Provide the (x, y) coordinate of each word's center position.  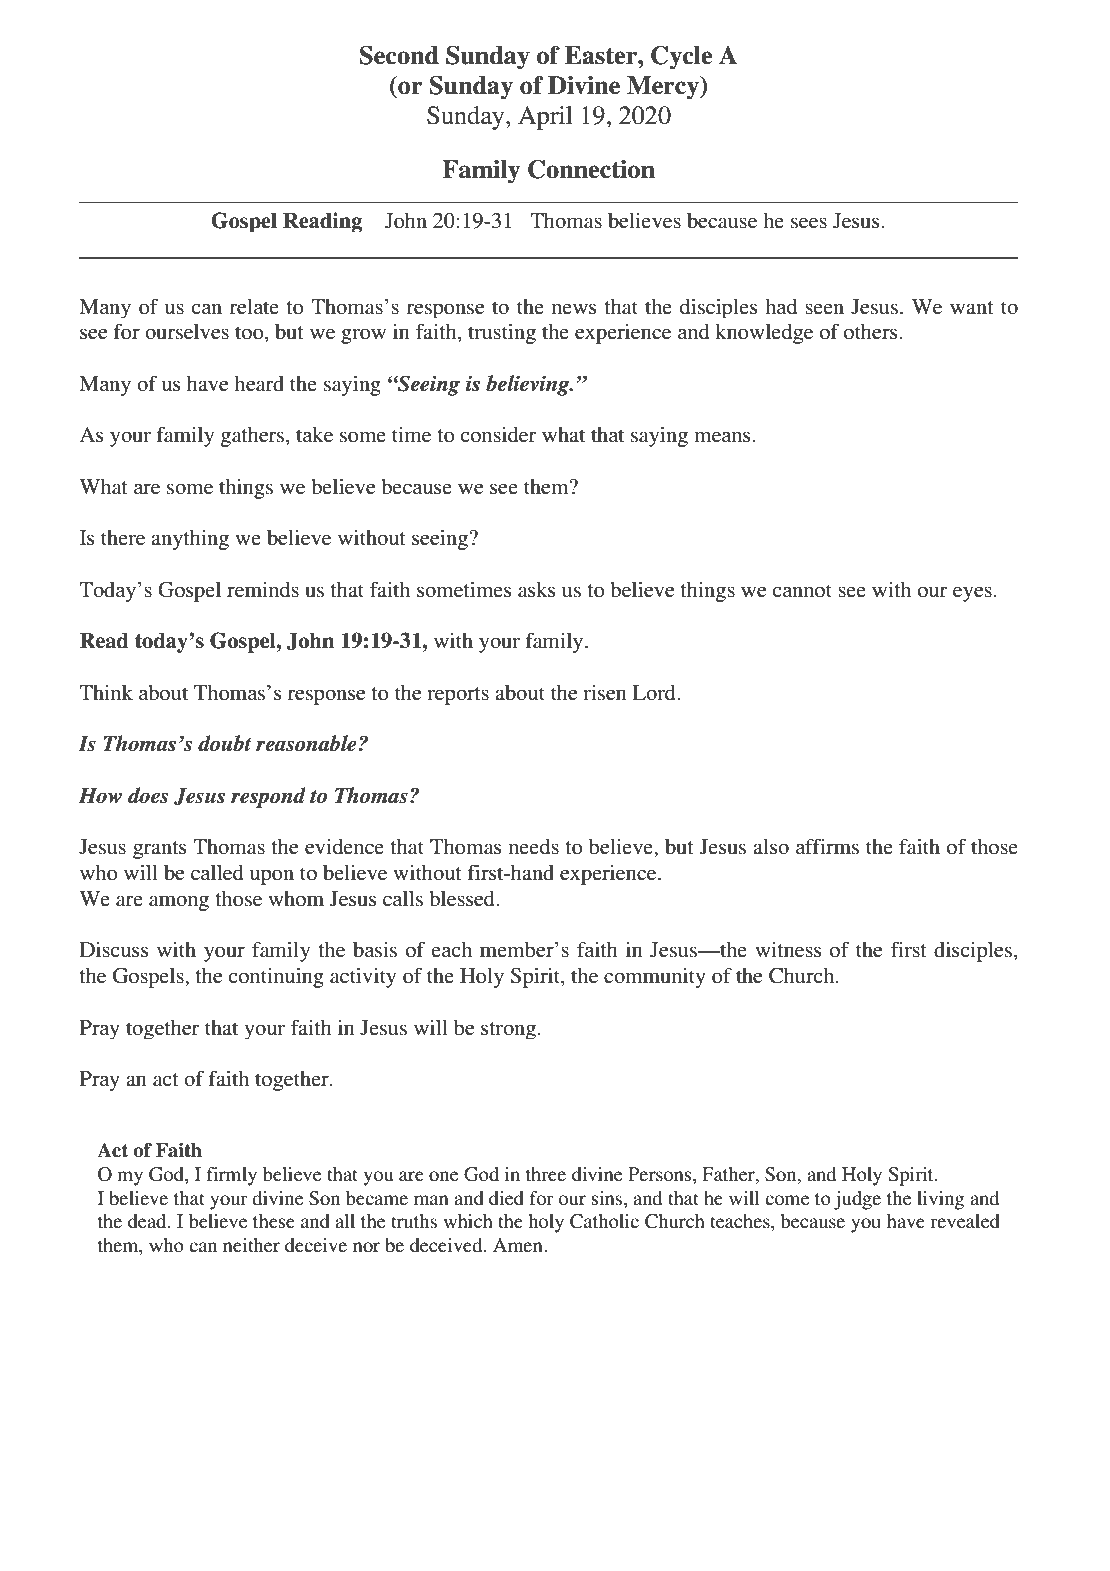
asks (537, 590)
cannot (802, 591)
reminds (263, 590)
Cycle (681, 57)
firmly (232, 1176)
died (506, 1198)
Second (399, 55)
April (545, 118)
